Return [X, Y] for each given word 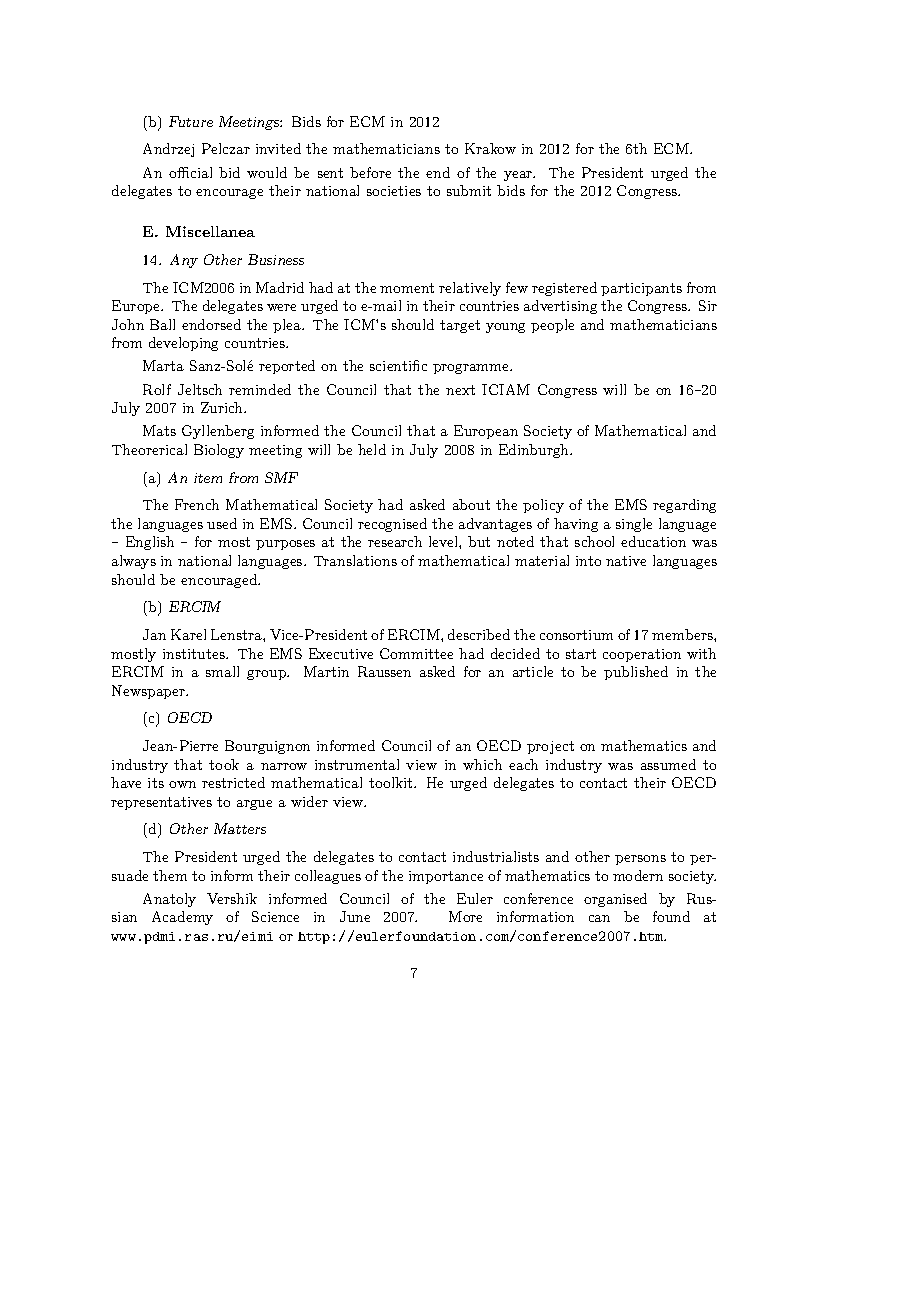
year [519, 176]
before [370, 172]
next [460, 390]
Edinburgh [535, 451]
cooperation [642, 655]
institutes [195, 654]
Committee [416, 653]
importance [446, 877]
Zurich [223, 407]
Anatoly [169, 900]
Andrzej [168, 150]
